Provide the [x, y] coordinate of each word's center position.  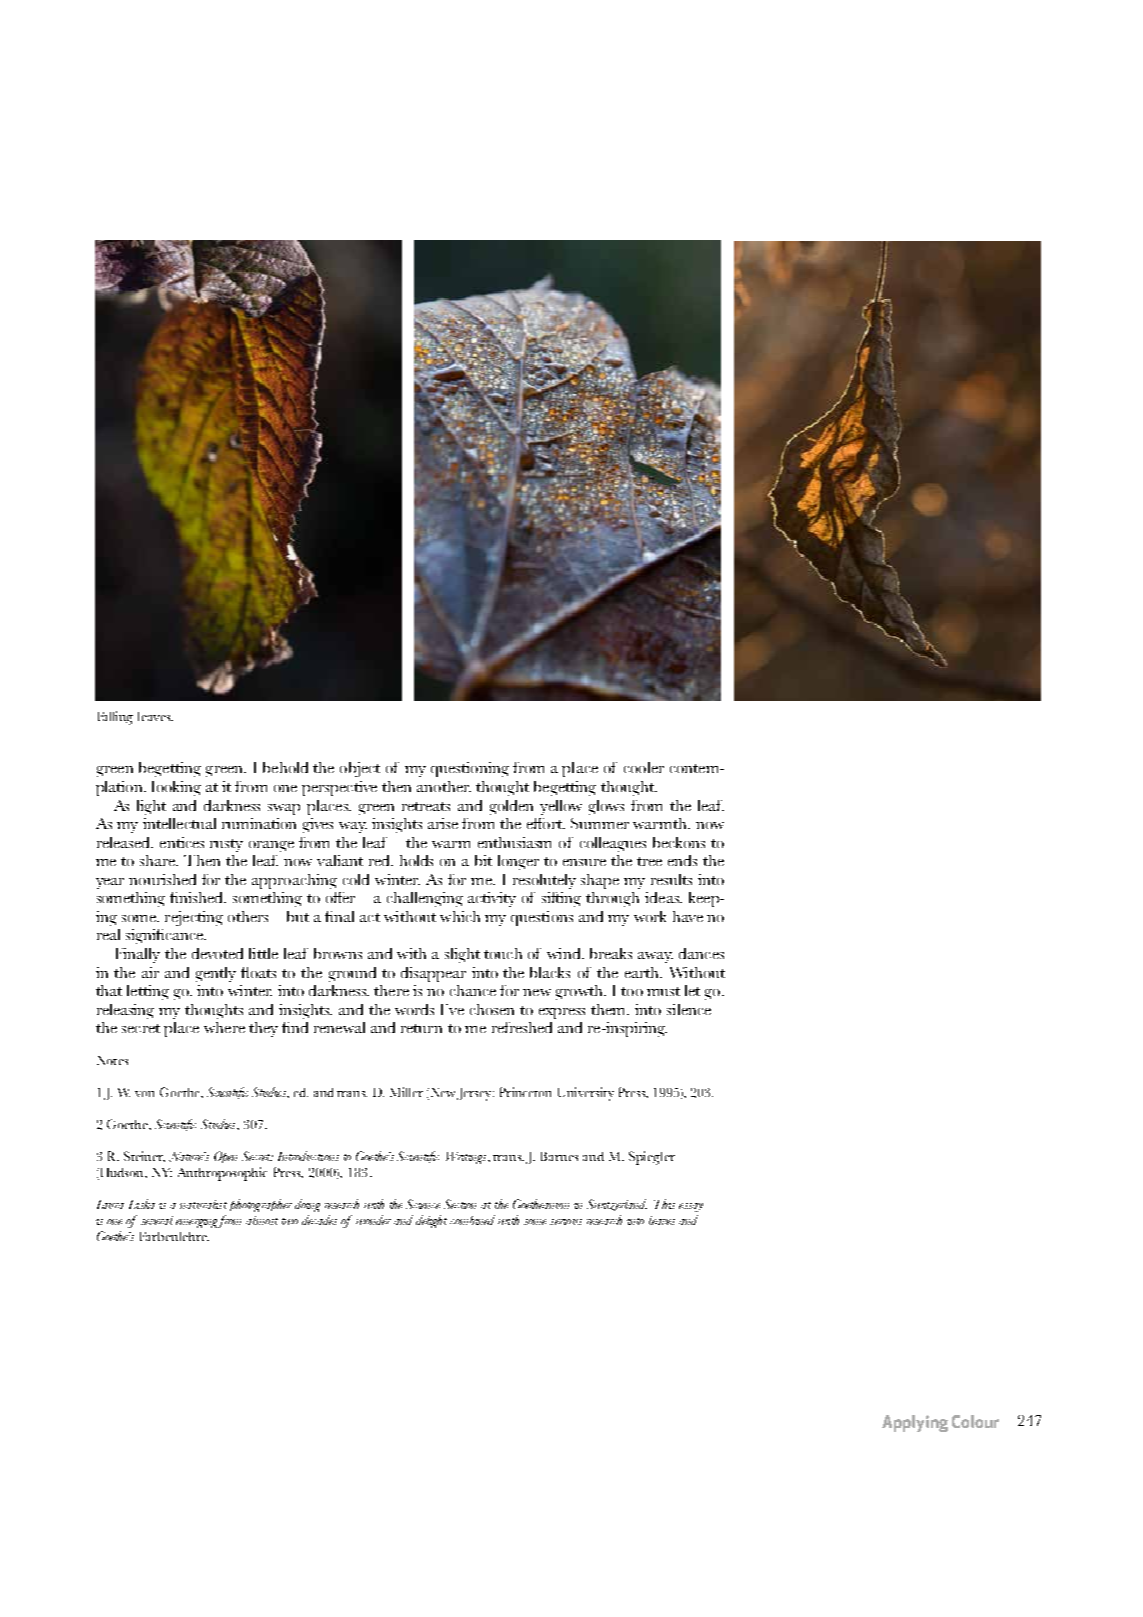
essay [691, 1207]
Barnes [559, 1156]
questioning [470, 769]
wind [565, 953]
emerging [198, 1223]
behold [285, 767]
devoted [217, 953]
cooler [644, 767]
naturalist [203, 1204]
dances [701, 953]
